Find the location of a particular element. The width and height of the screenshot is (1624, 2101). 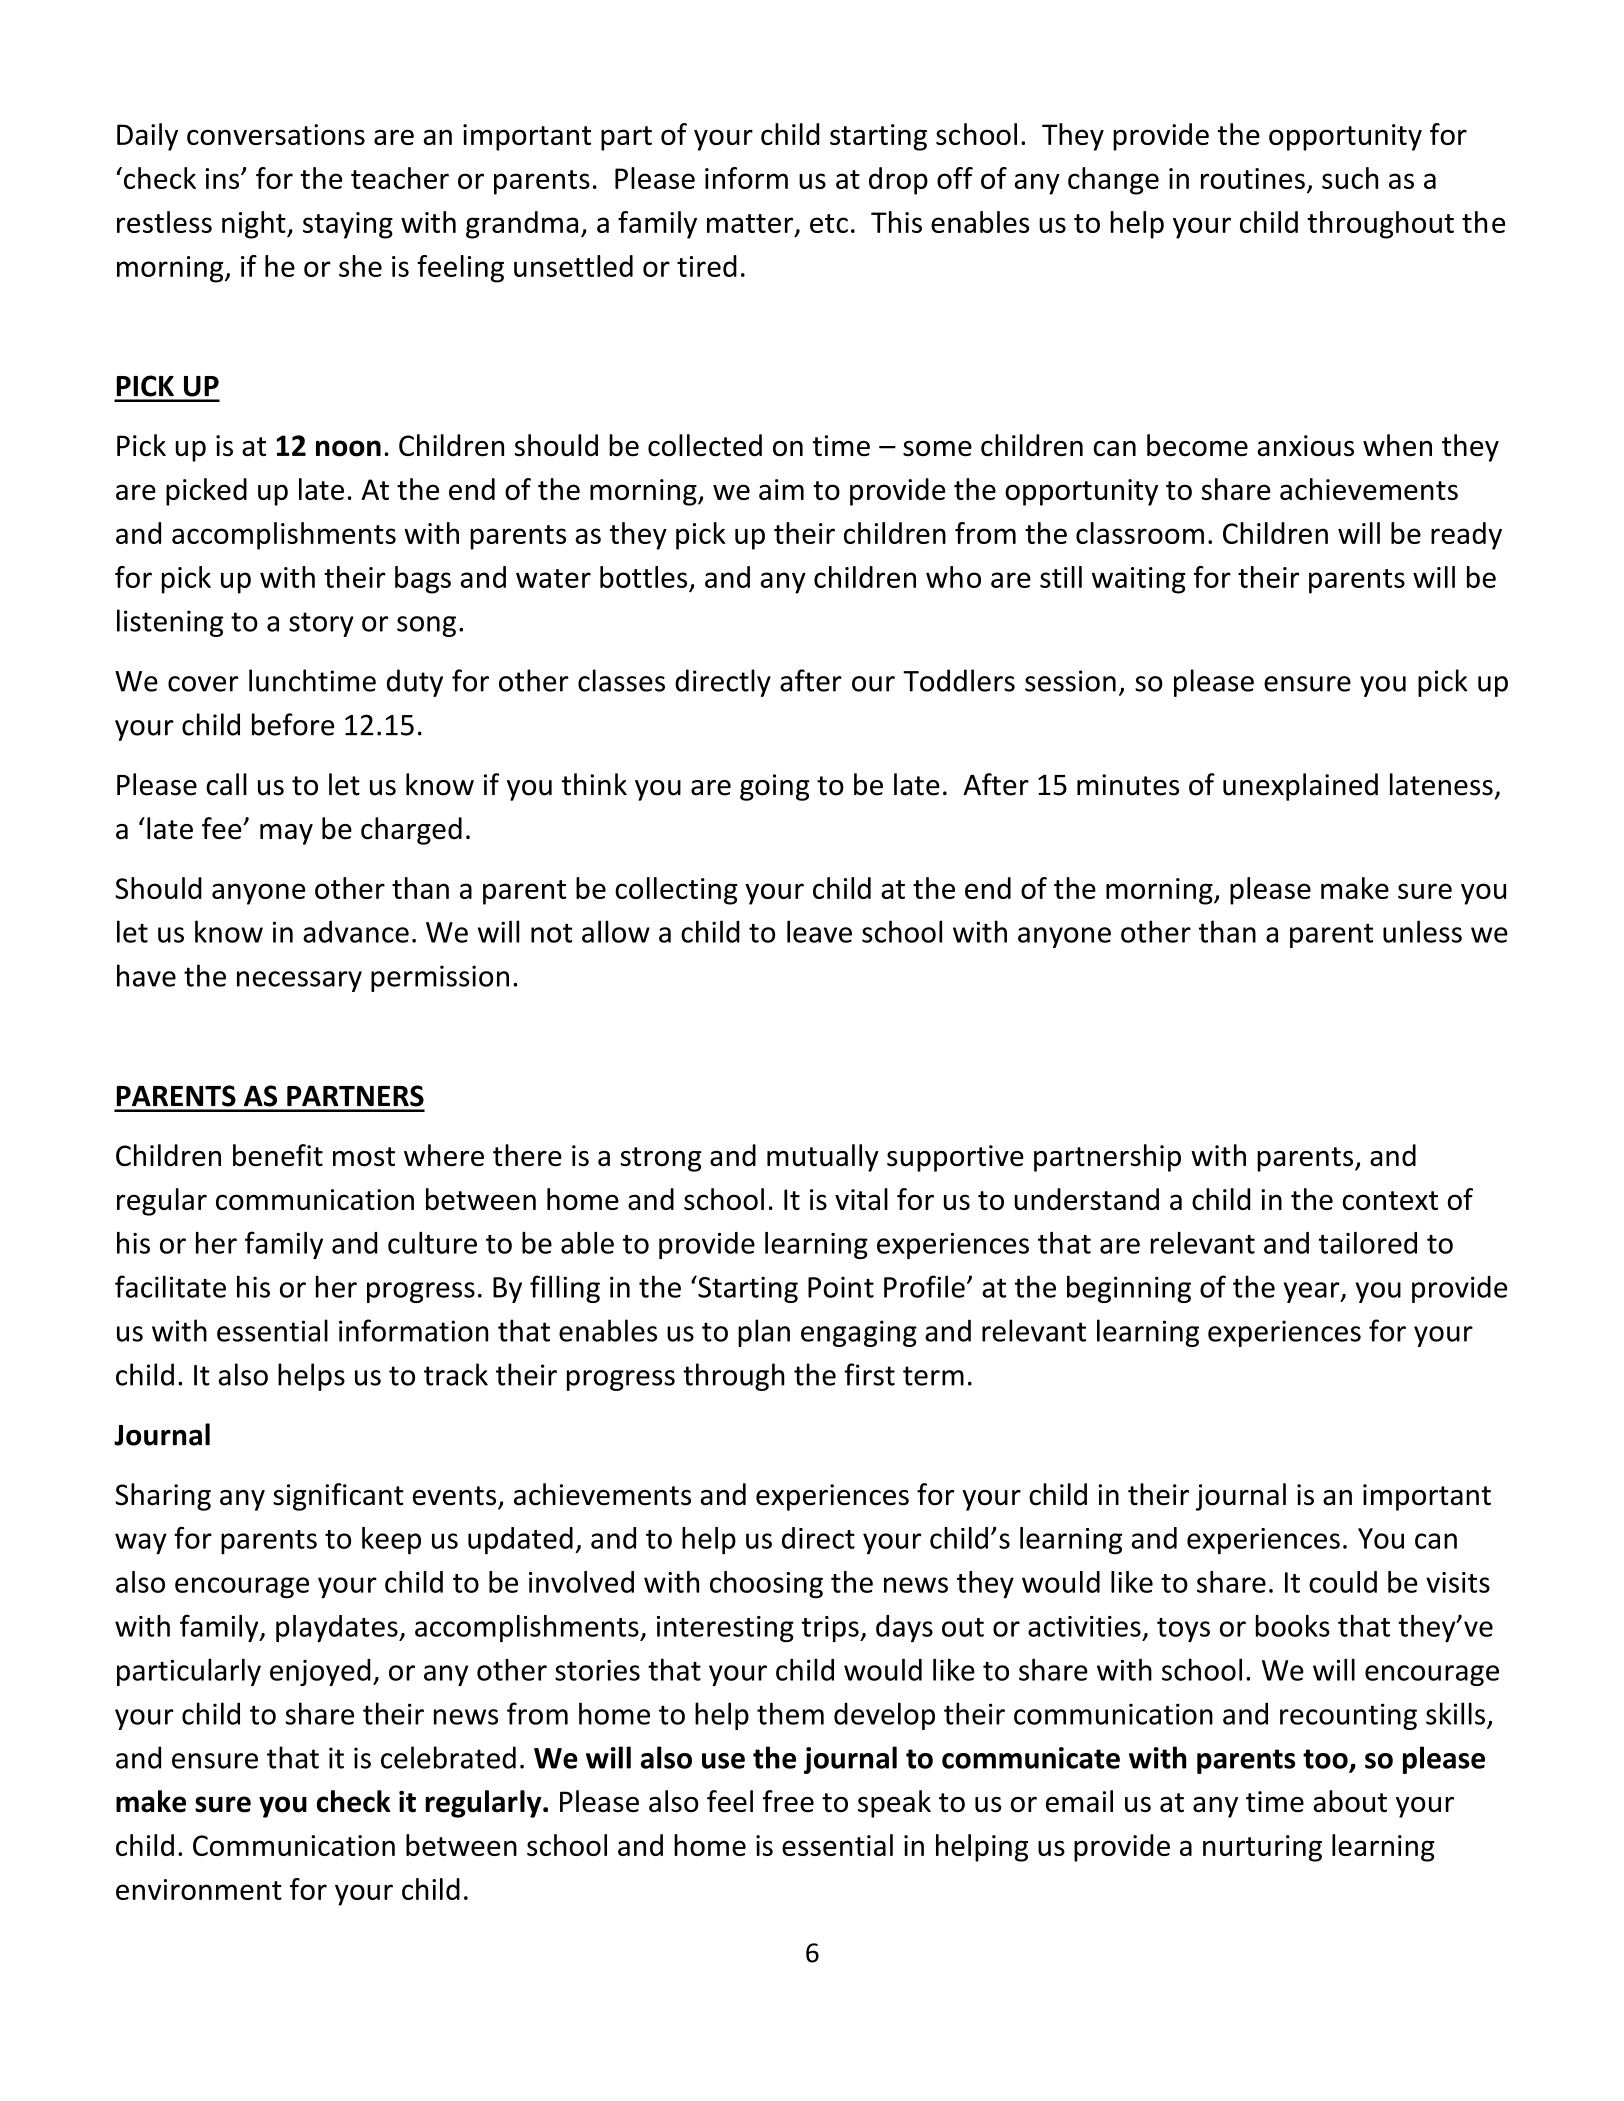

Point is located at coordinates (841, 1287).
